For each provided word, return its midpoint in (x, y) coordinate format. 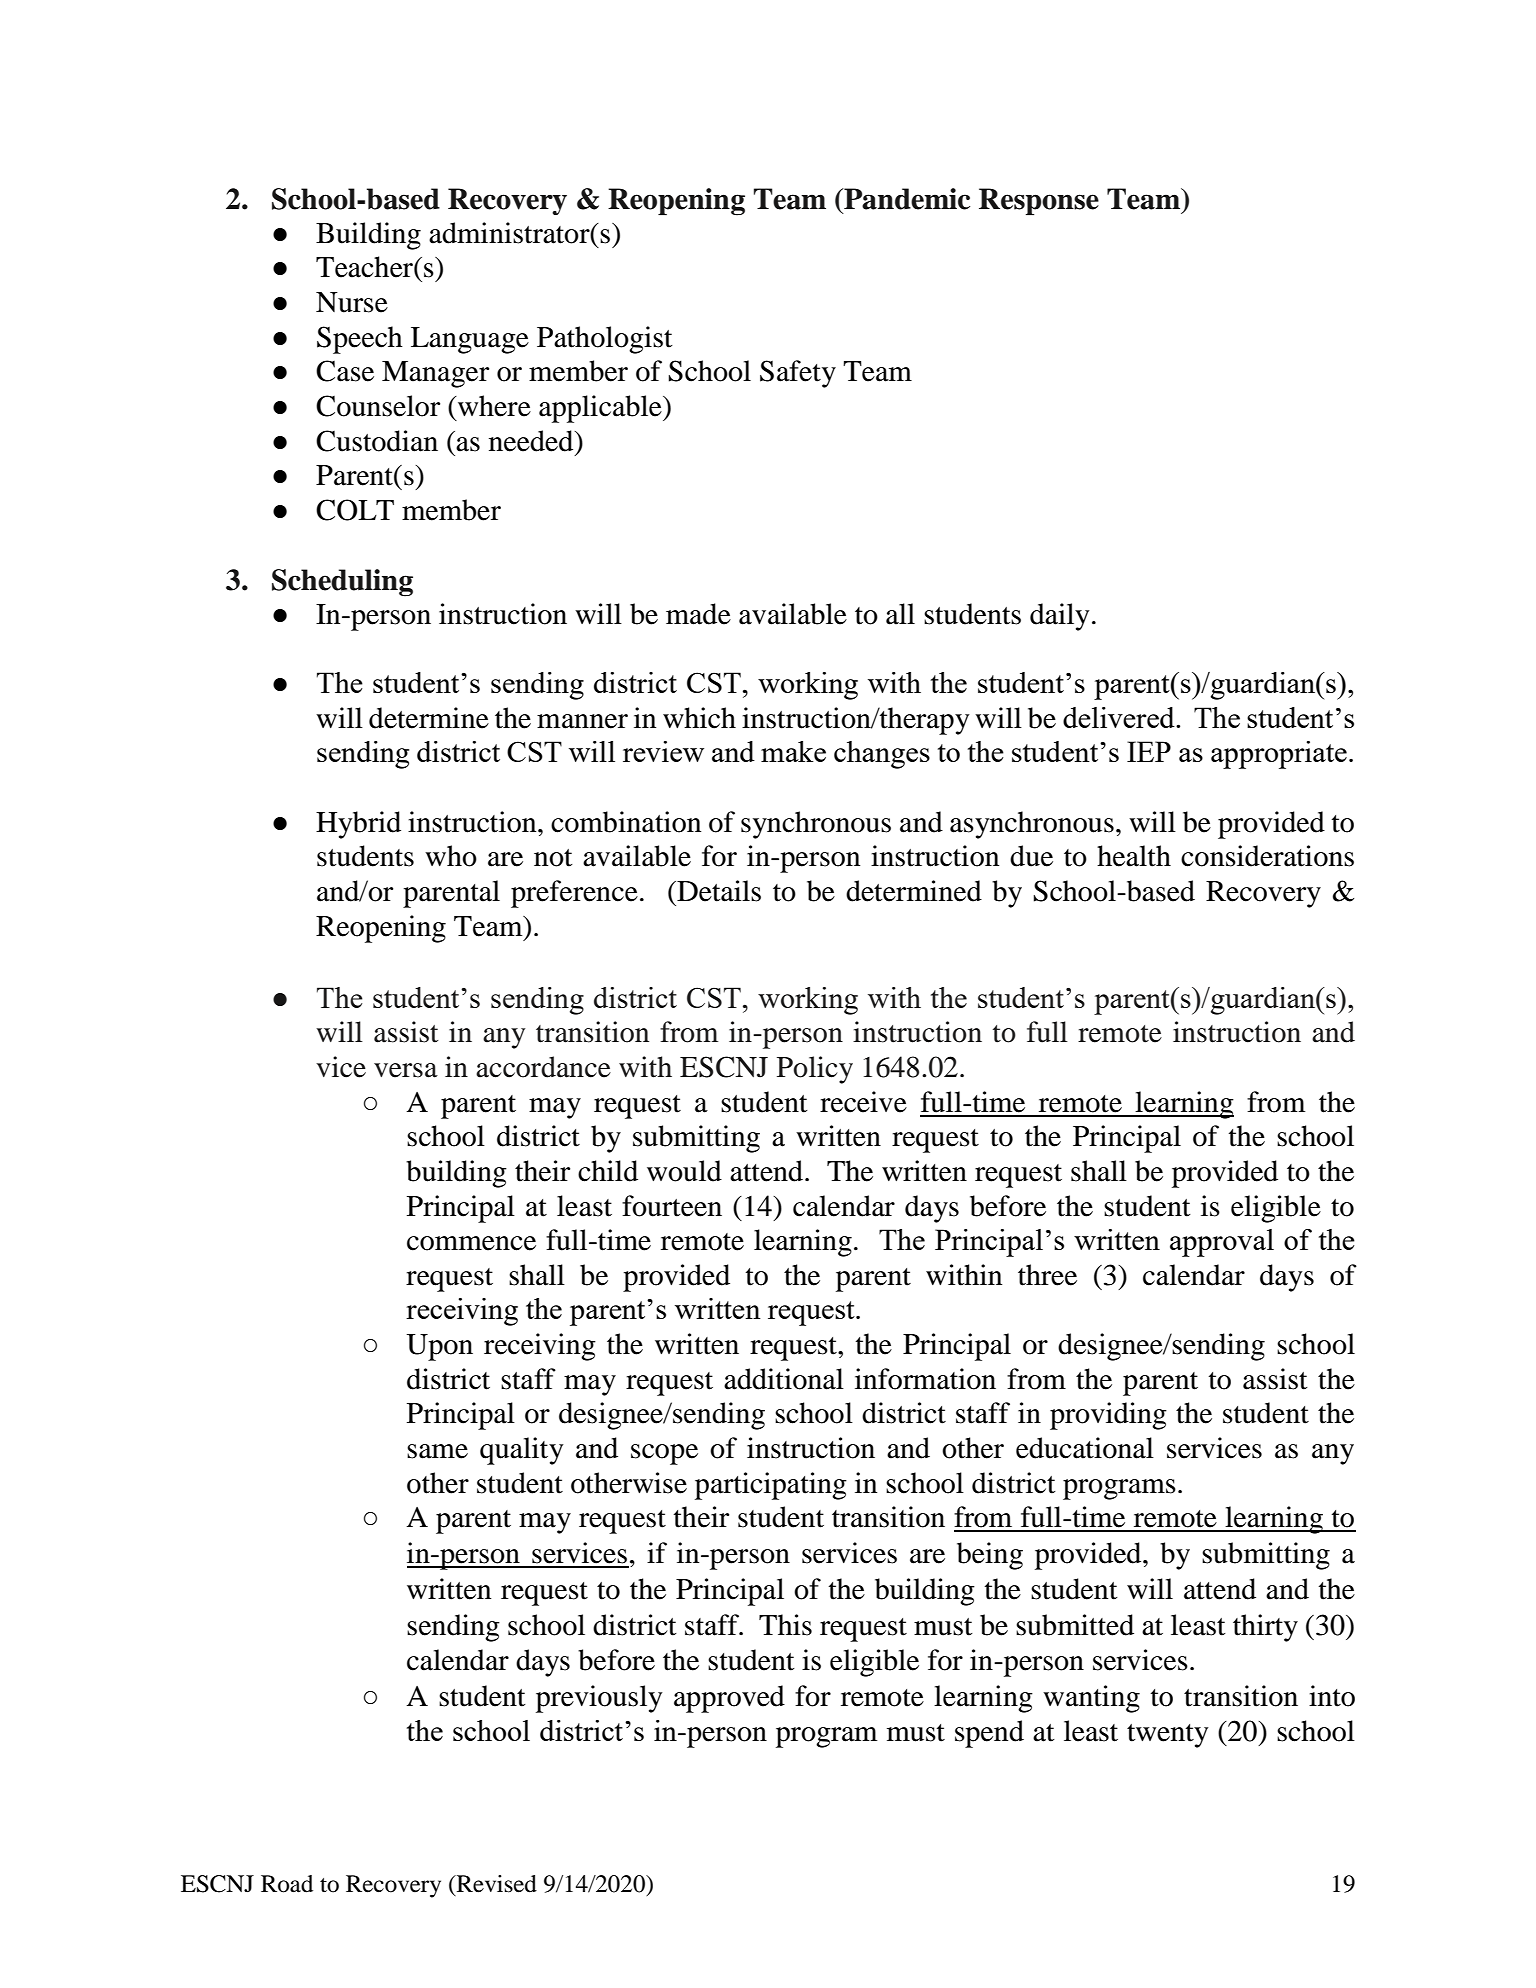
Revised (496, 1884)
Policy (815, 1070)
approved (729, 1699)
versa (406, 1070)
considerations (1267, 856)
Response (1039, 201)
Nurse (352, 302)
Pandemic (906, 199)
